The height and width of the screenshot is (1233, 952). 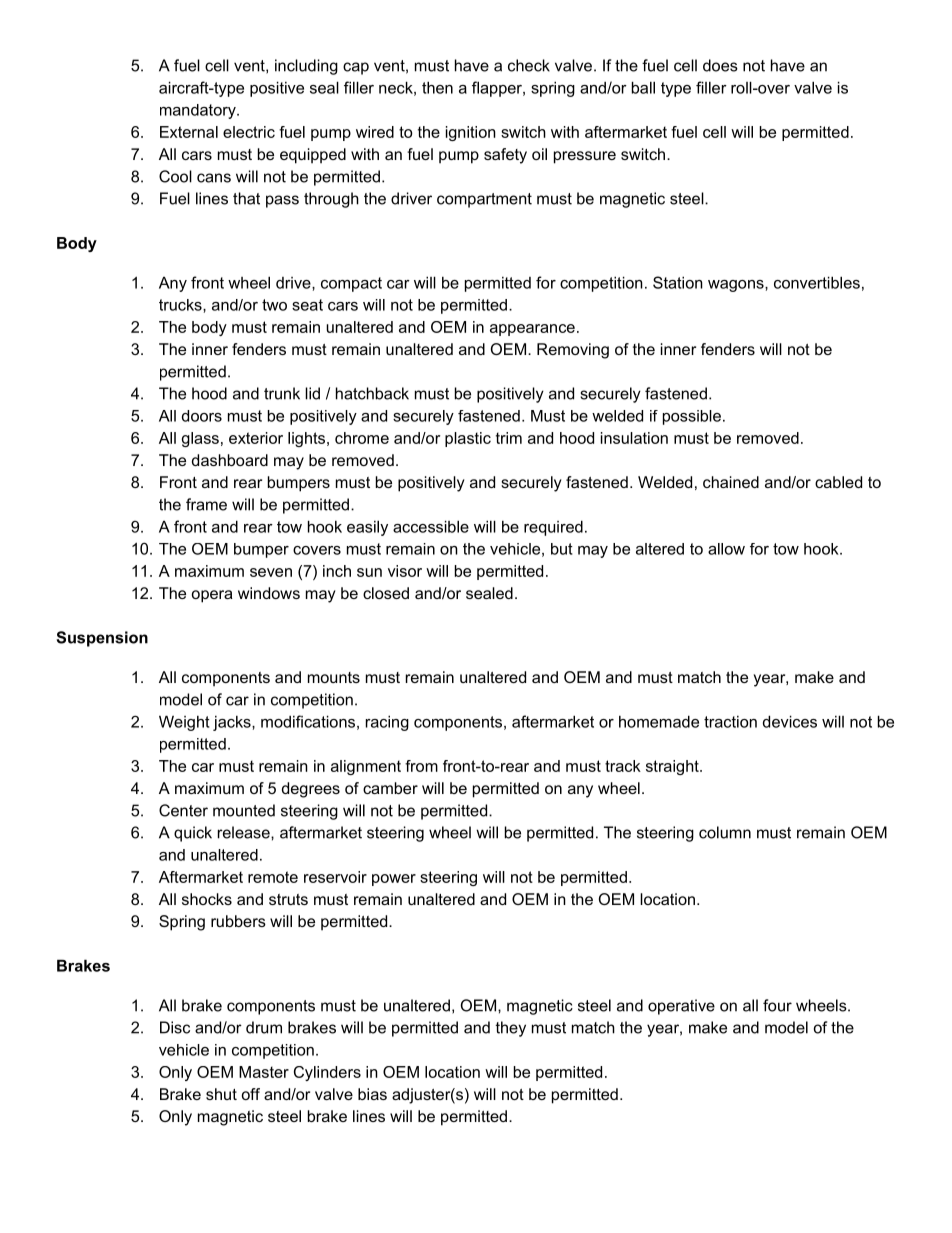 I want to click on windows, so click(x=269, y=593).
